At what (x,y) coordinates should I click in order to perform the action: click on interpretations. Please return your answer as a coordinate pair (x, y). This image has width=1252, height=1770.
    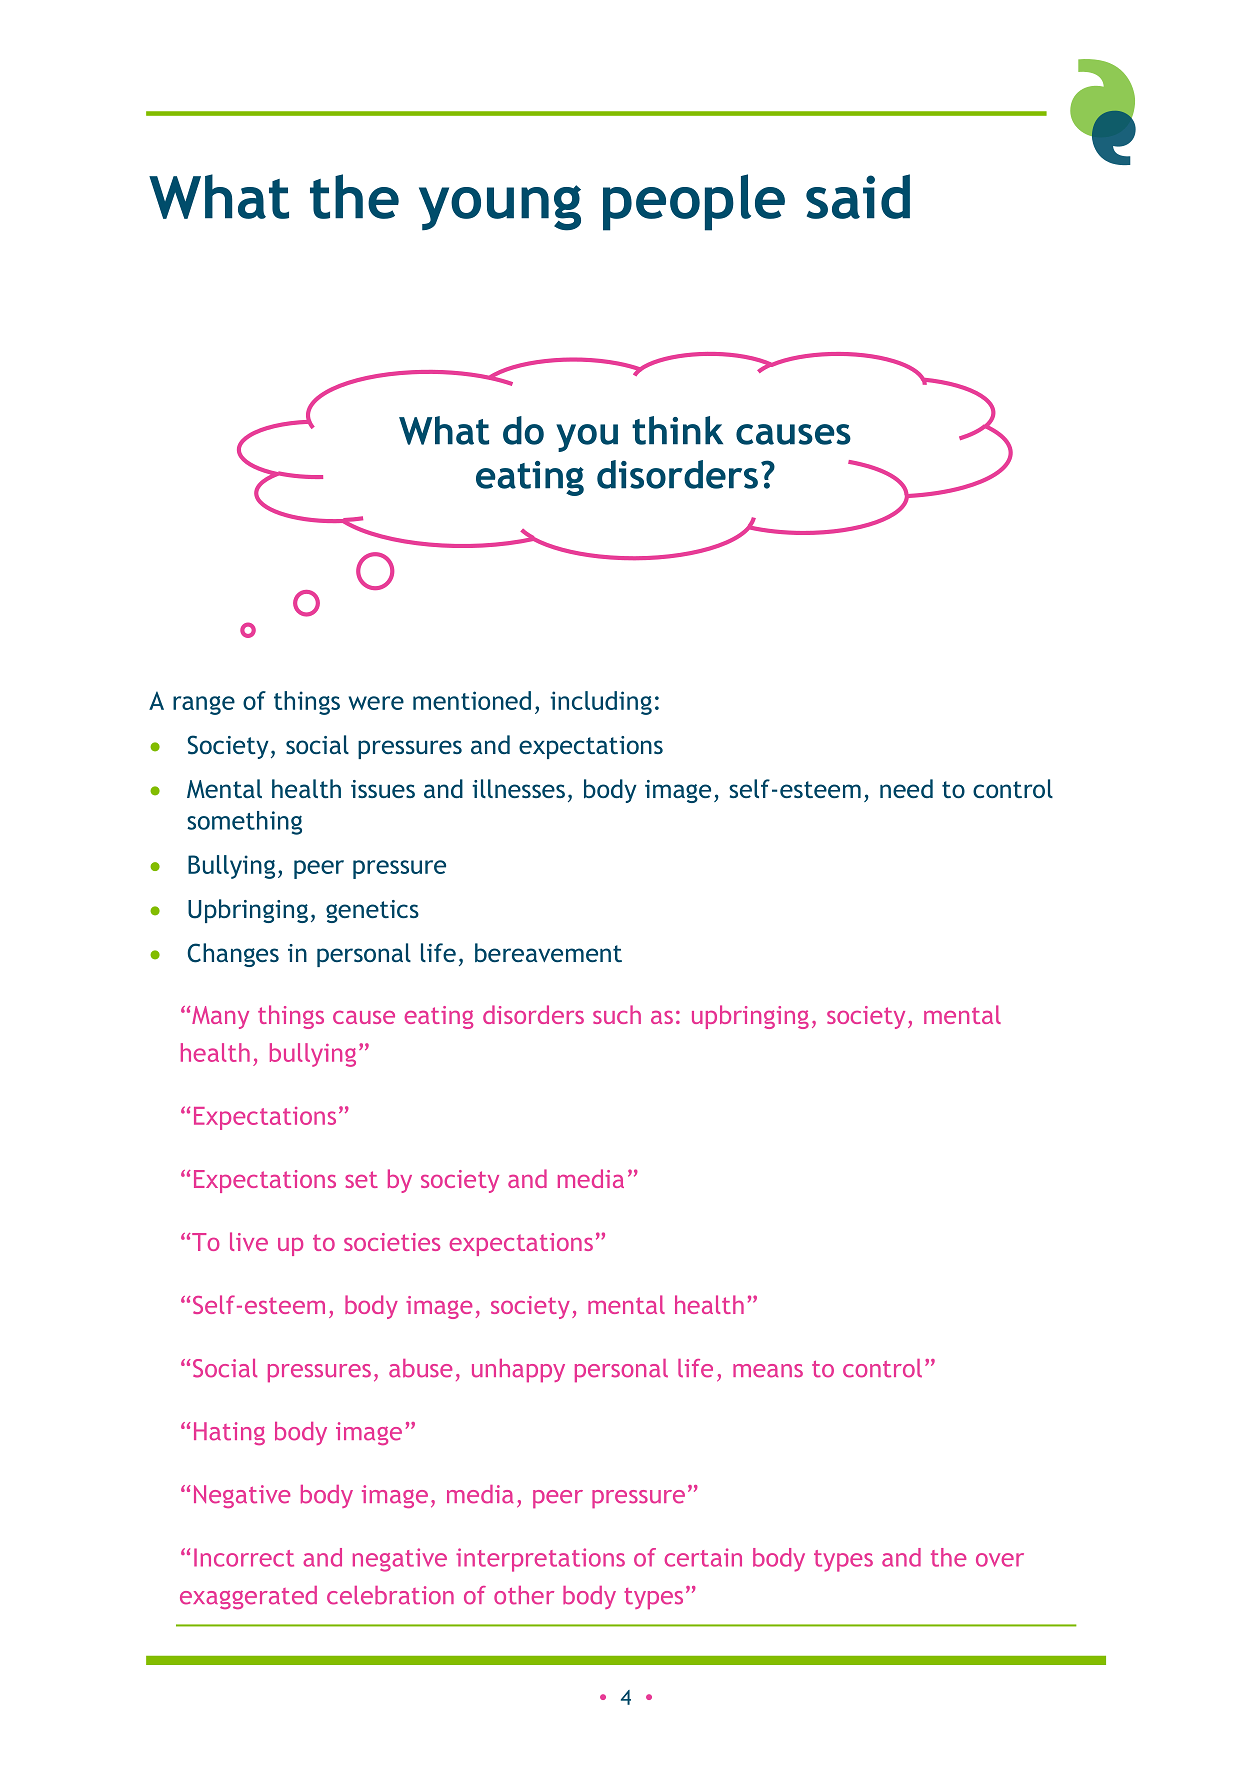
    Looking at the image, I should click on (540, 1560).
